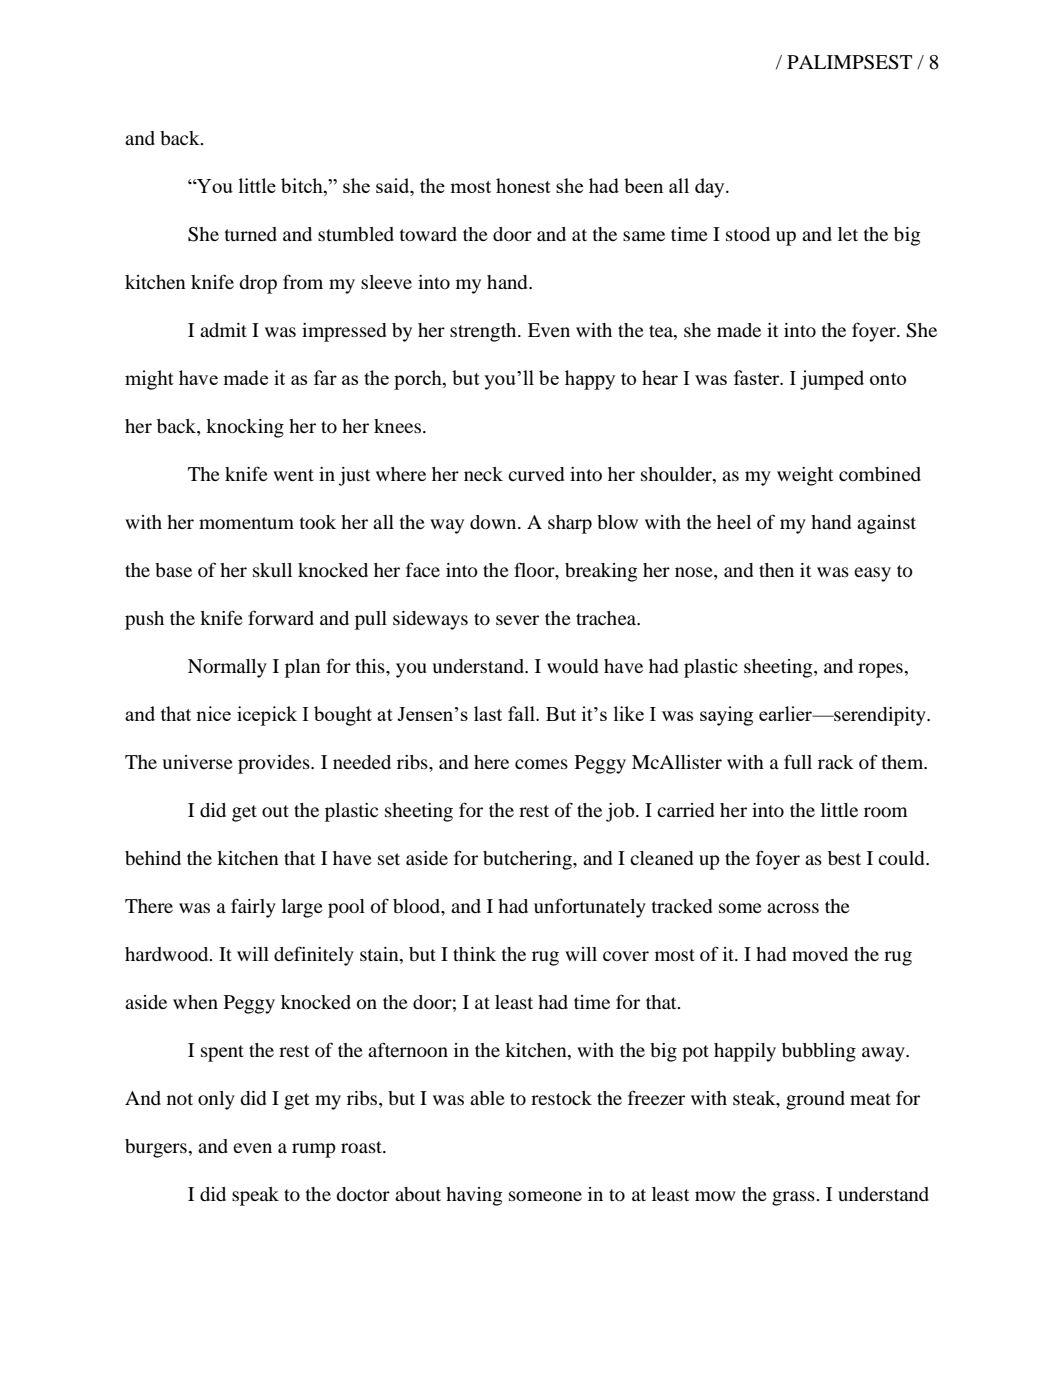 The image size is (1064, 1377). I want to click on sever, so click(517, 620).
